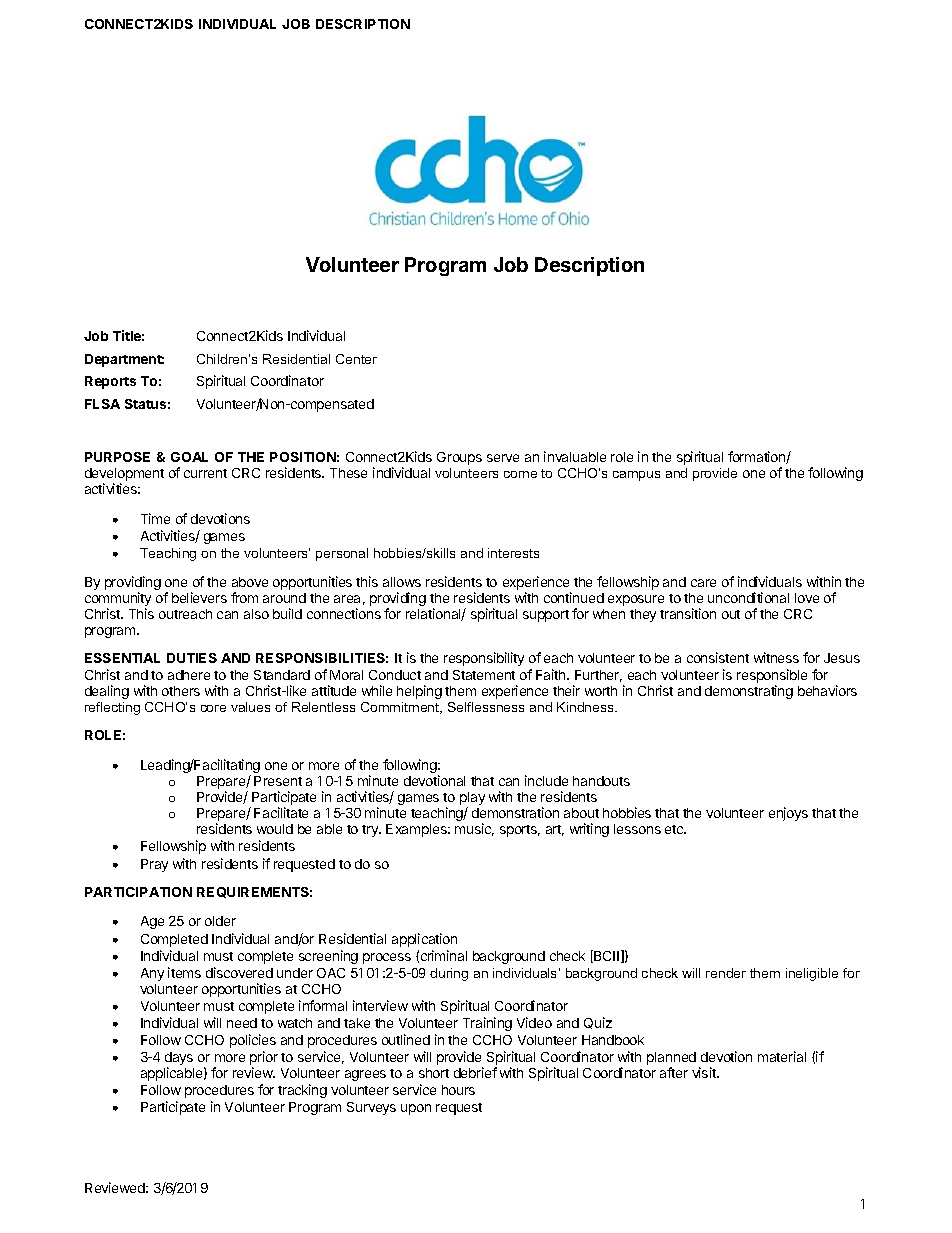 Image resolution: width=952 pixels, height=1233 pixels. Describe the element at coordinates (636, 476) in the image. I see `campus` at that location.
